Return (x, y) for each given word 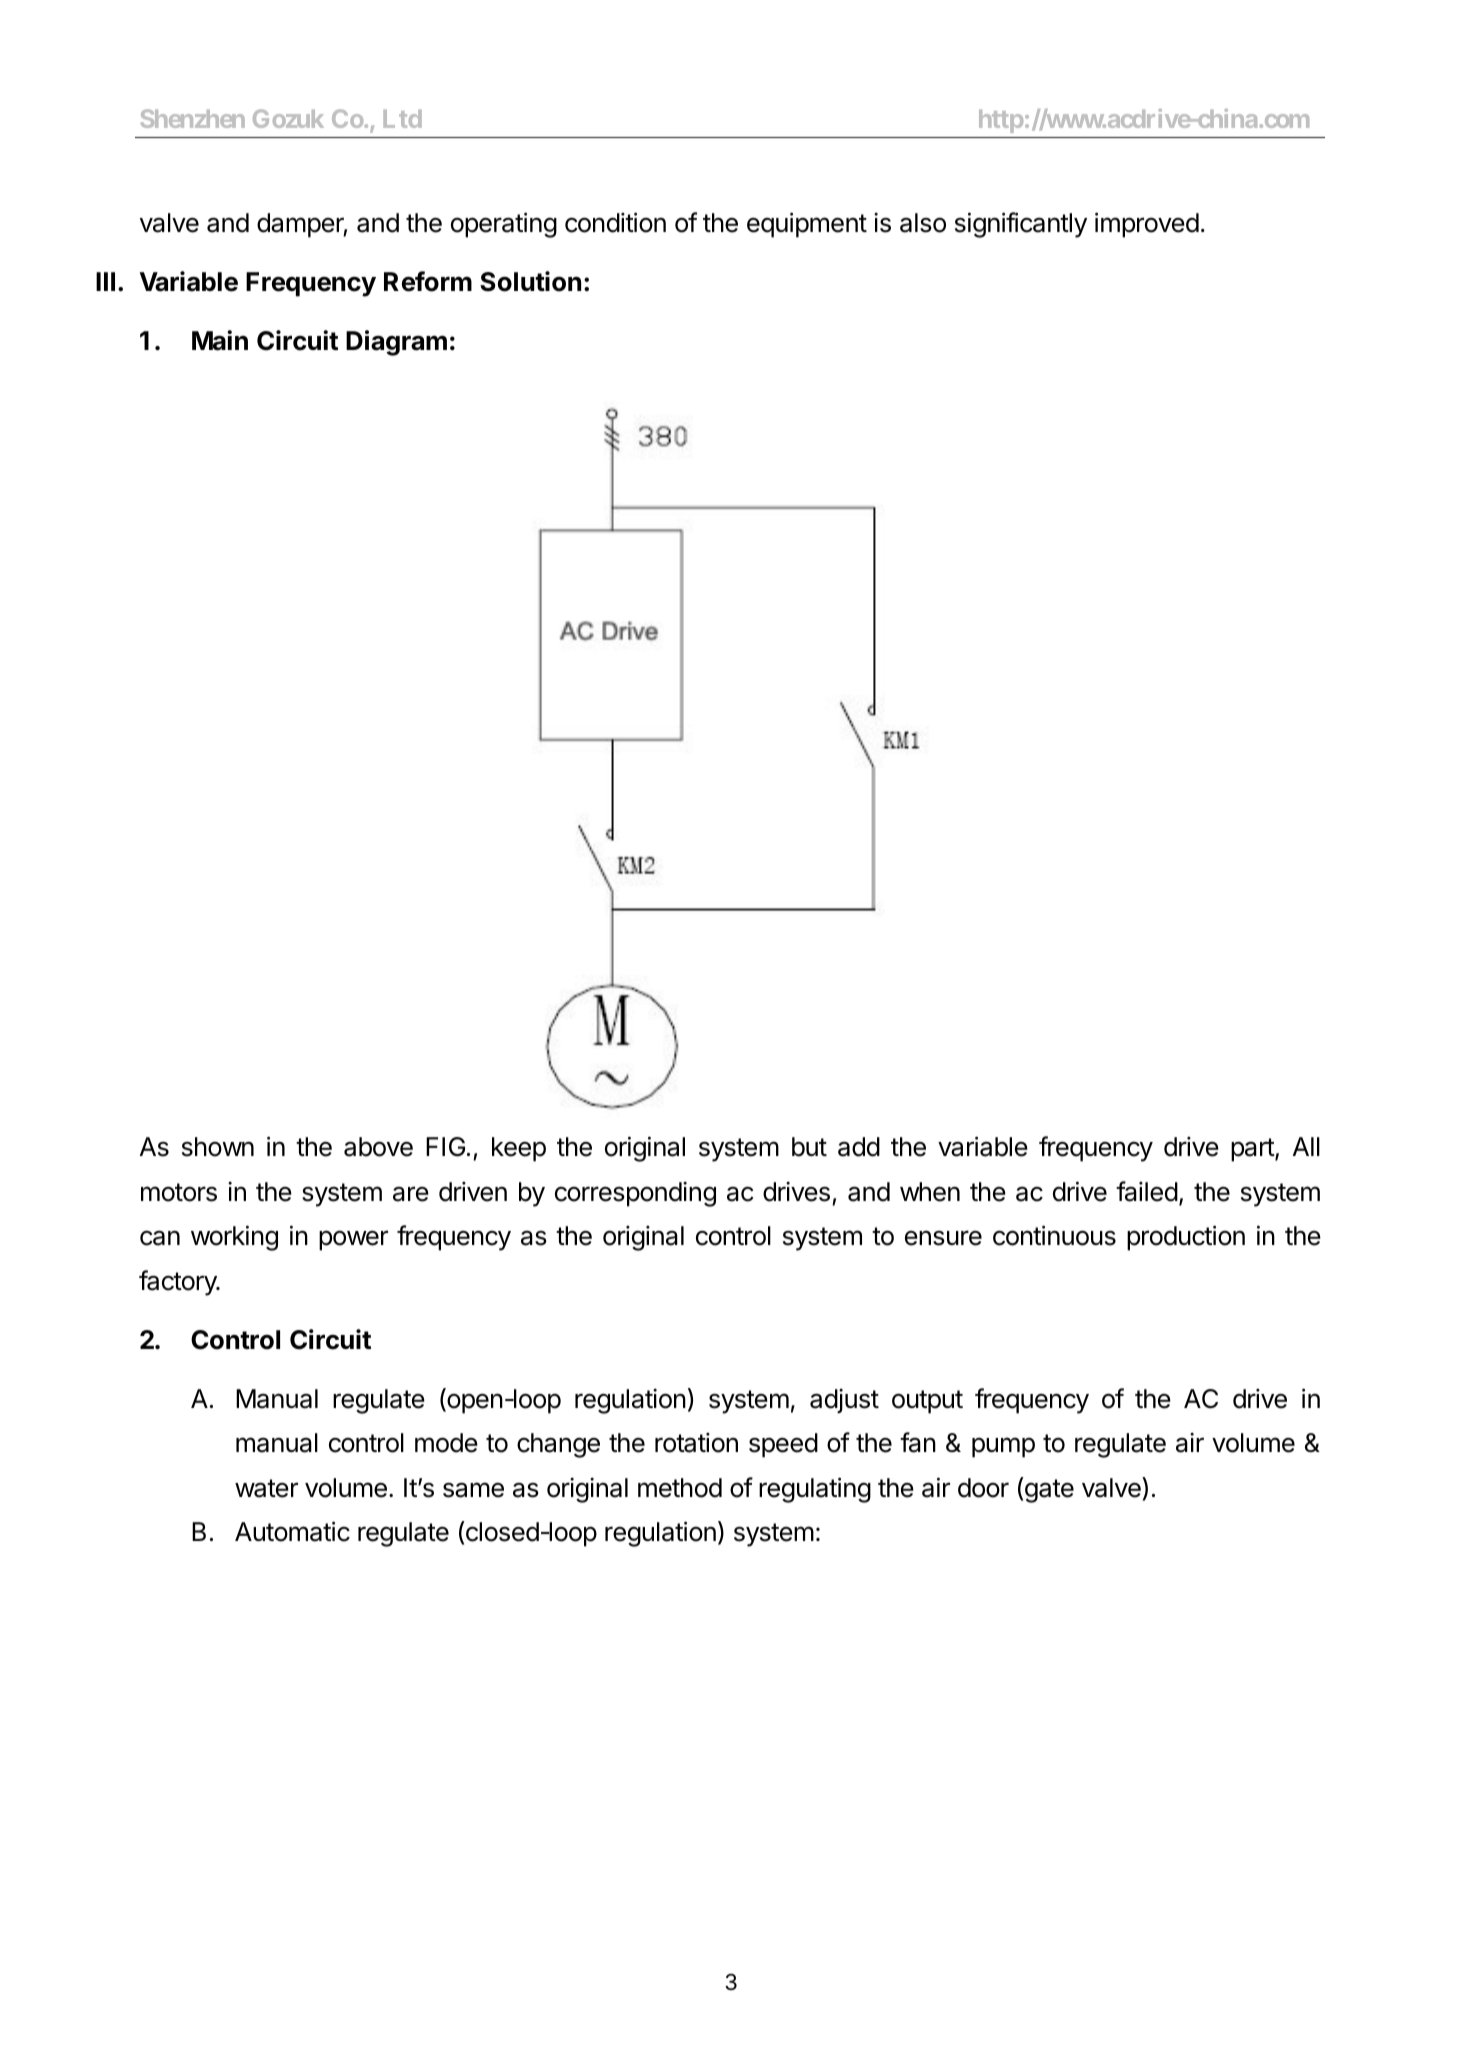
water (266, 1488)
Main (220, 340)
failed (1147, 1191)
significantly (1021, 225)
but (809, 1147)
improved (1147, 225)
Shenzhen (193, 118)
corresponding (635, 1194)
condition (615, 222)
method (680, 1488)
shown (218, 1147)
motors (179, 1192)
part (1253, 1150)
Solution (530, 281)
